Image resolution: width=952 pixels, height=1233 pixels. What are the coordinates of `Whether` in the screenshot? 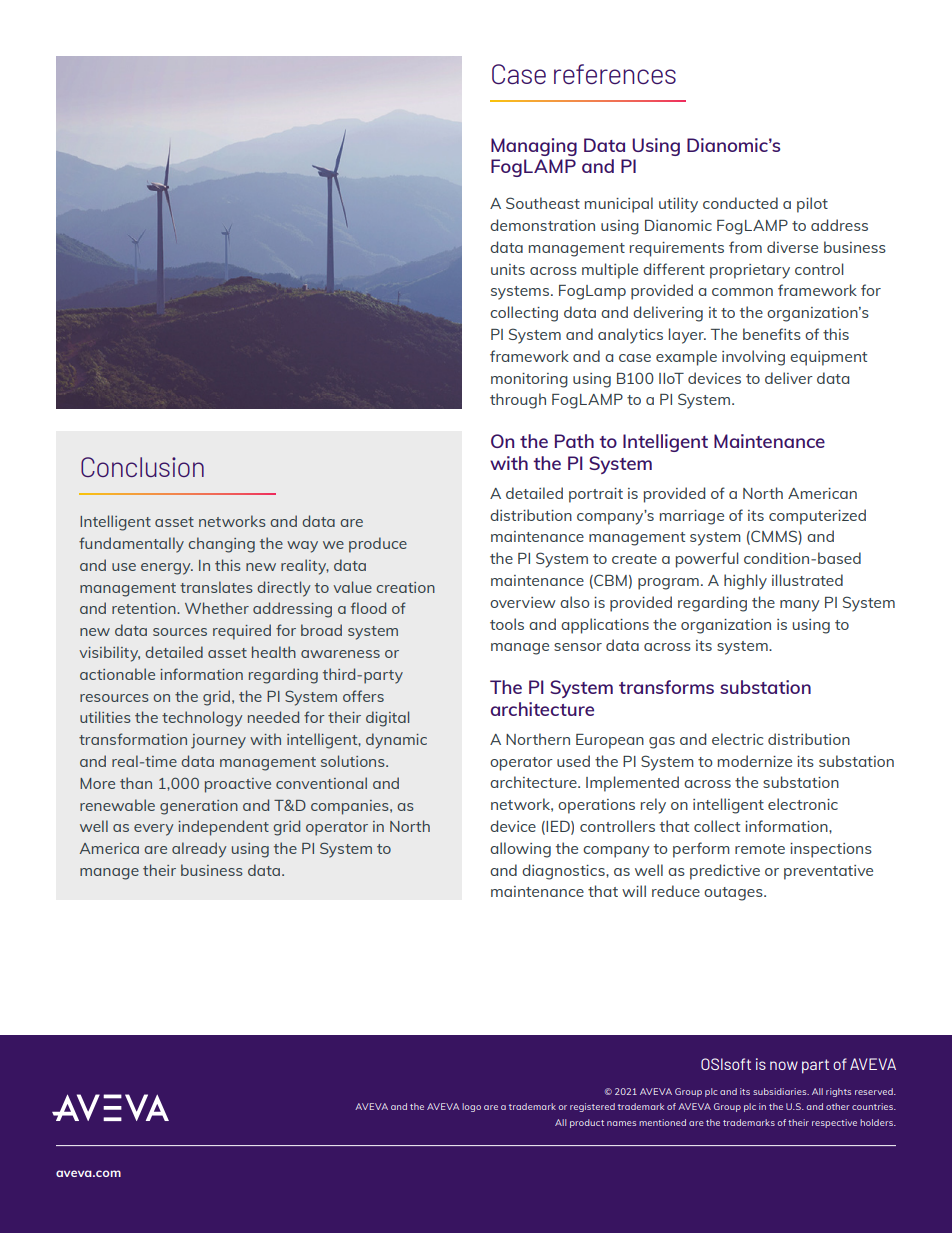 It's located at (217, 608).
